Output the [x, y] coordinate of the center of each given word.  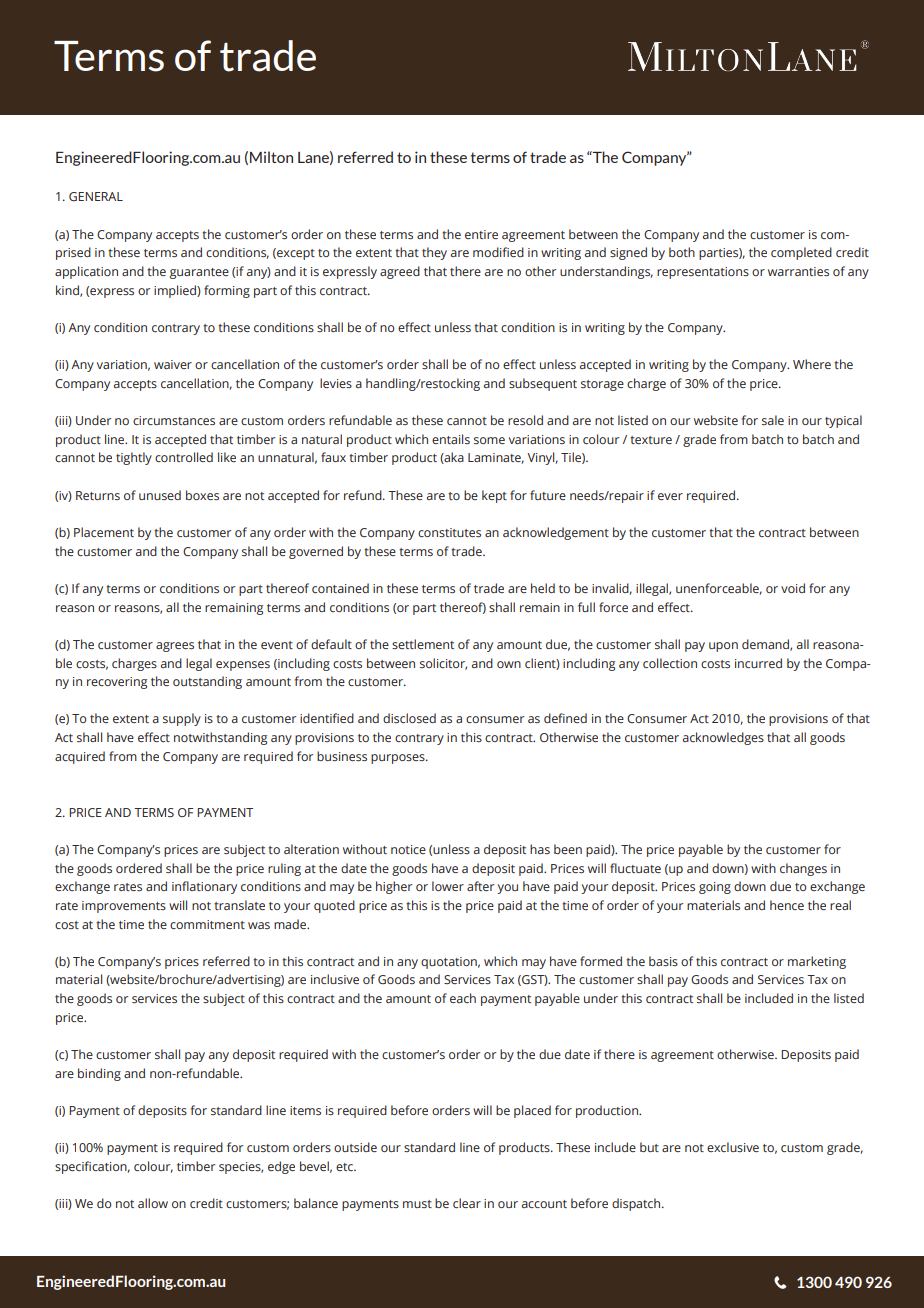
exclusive [733, 1147]
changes [803, 869]
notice [408, 849]
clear [467, 1203]
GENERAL [96, 196]
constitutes [449, 532]
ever [670, 496]
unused [160, 495]
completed [801, 253]
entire [481, 234]
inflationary [204, 887]
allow [153, 1203]
